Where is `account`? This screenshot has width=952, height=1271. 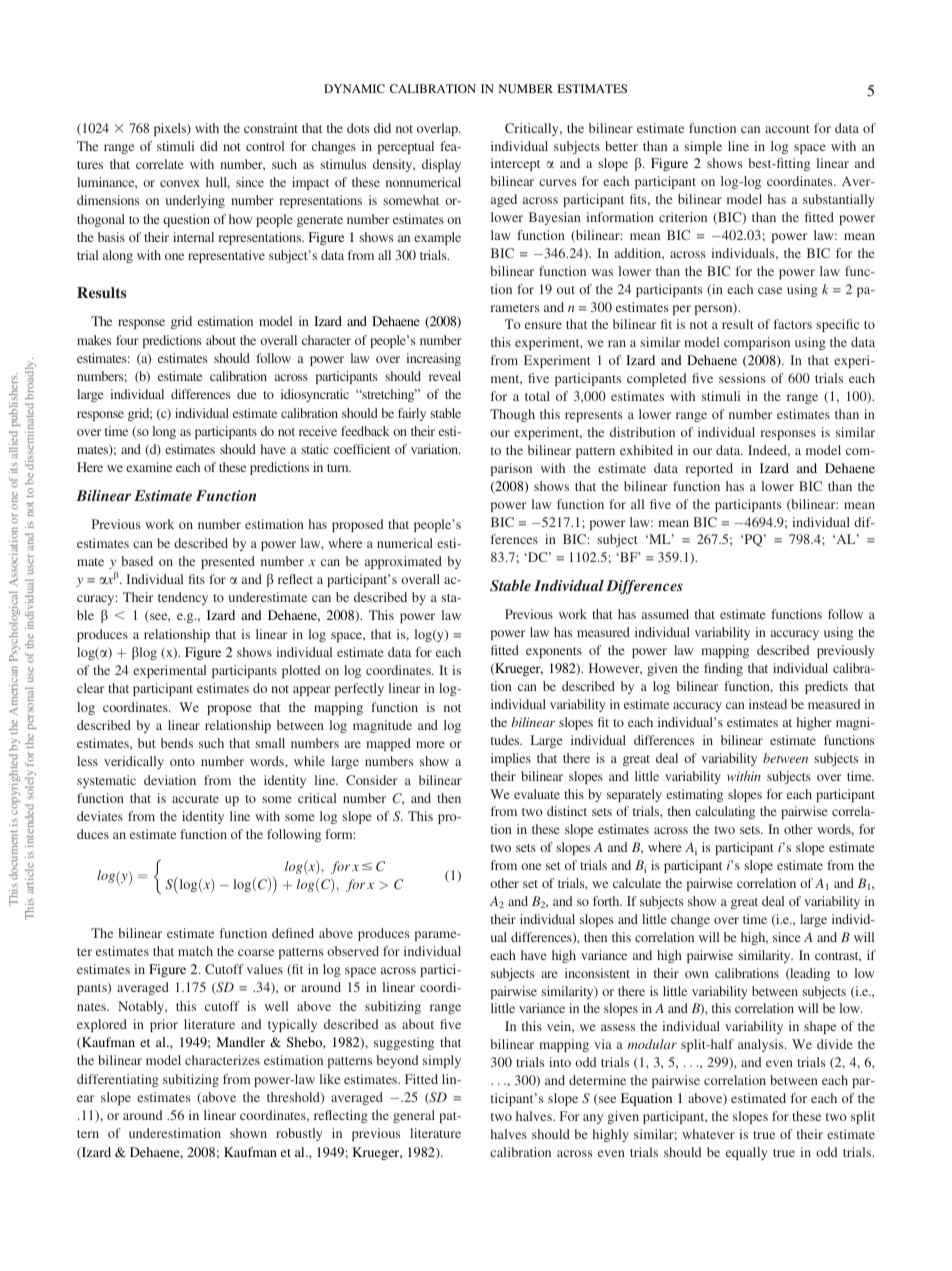 account is located at coordinates (787, 129).
